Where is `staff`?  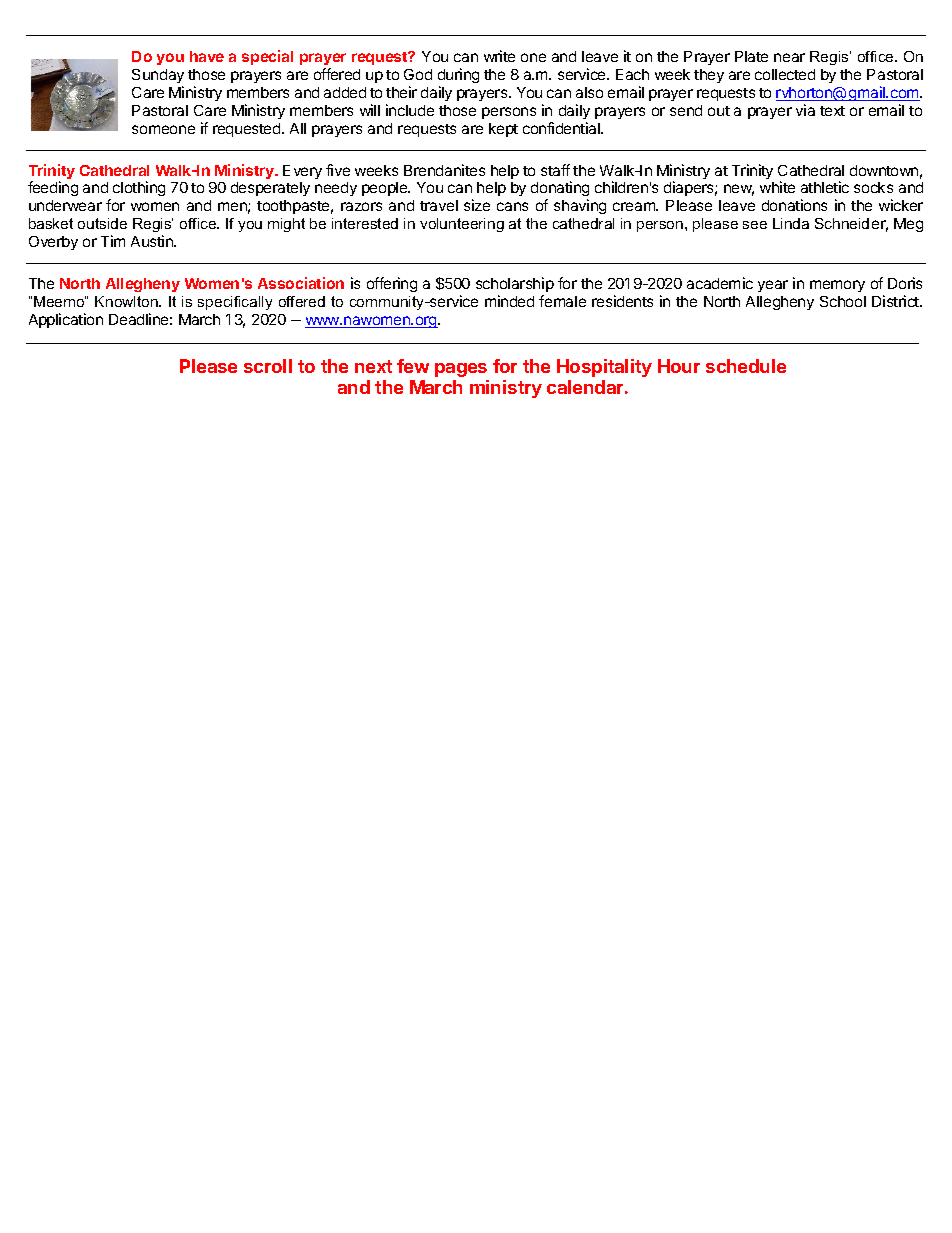 staff is located at coordinates (555, 170).
